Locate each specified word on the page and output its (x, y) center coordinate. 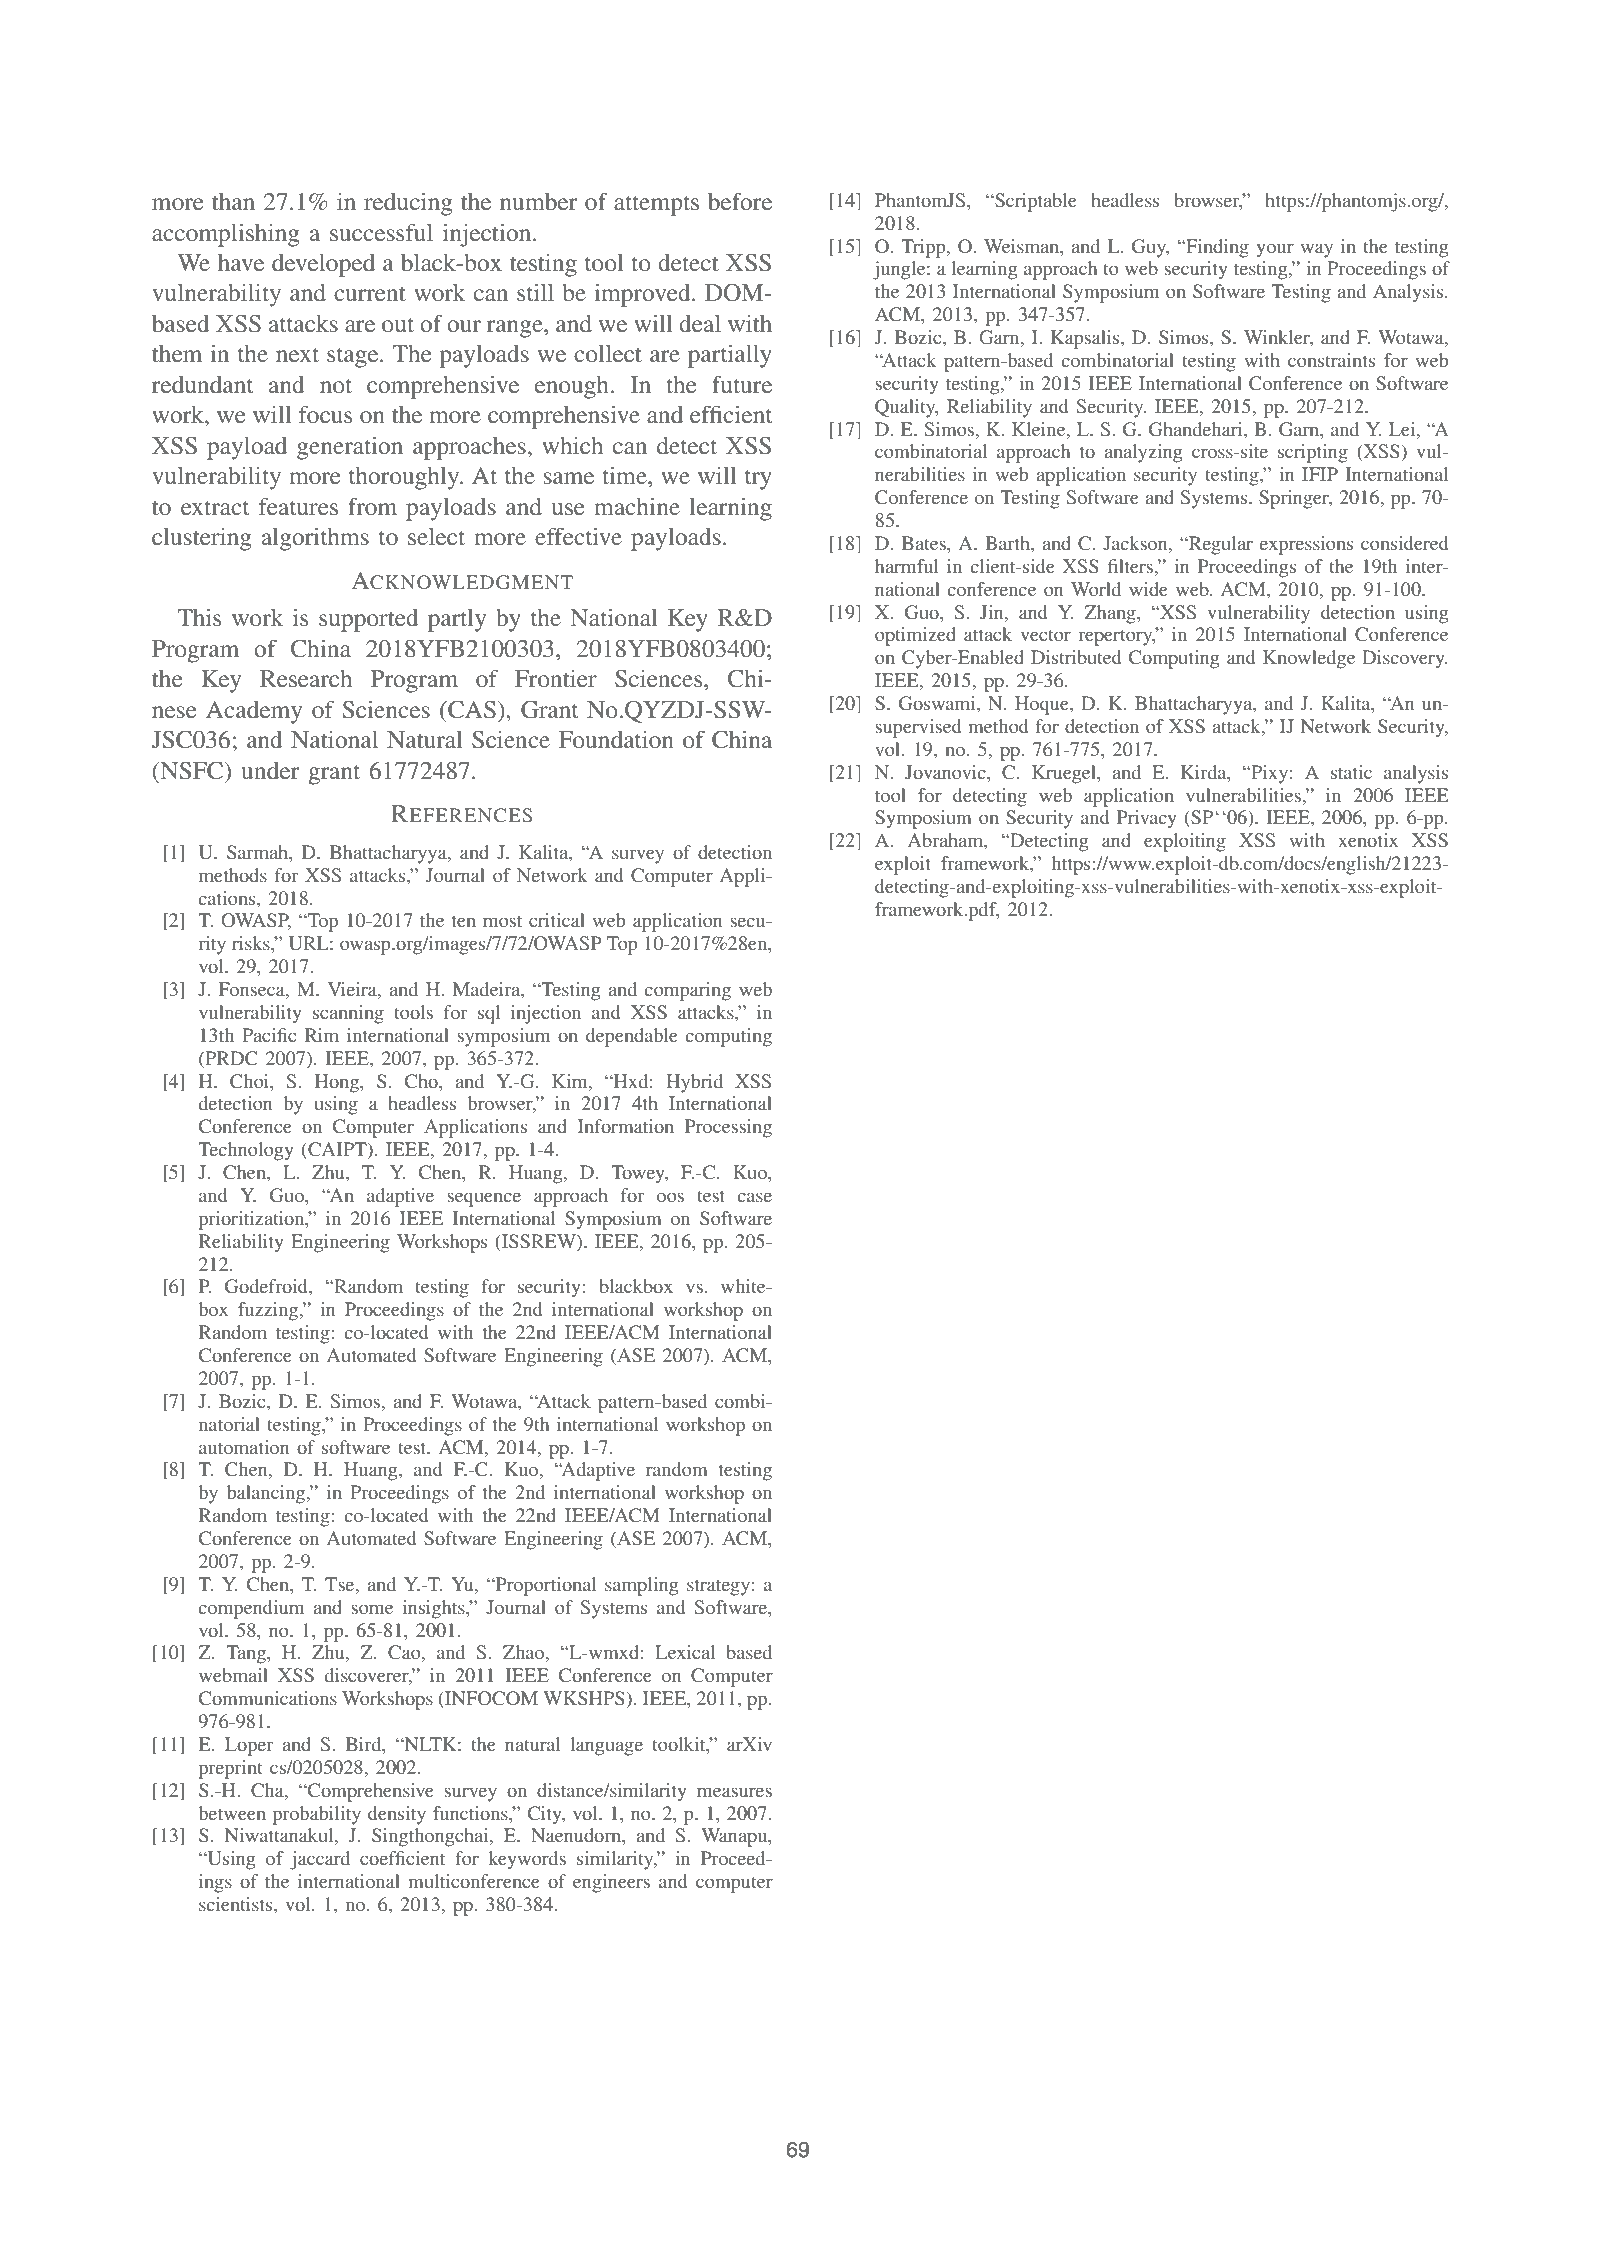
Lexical (685, 1652)
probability (317, 1815)
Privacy (1147, 819)
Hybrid (694, 1083)
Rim (322, 1035)
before (740, 201)
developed (323, 265)
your (1275, 250)
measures (734, 1792)
